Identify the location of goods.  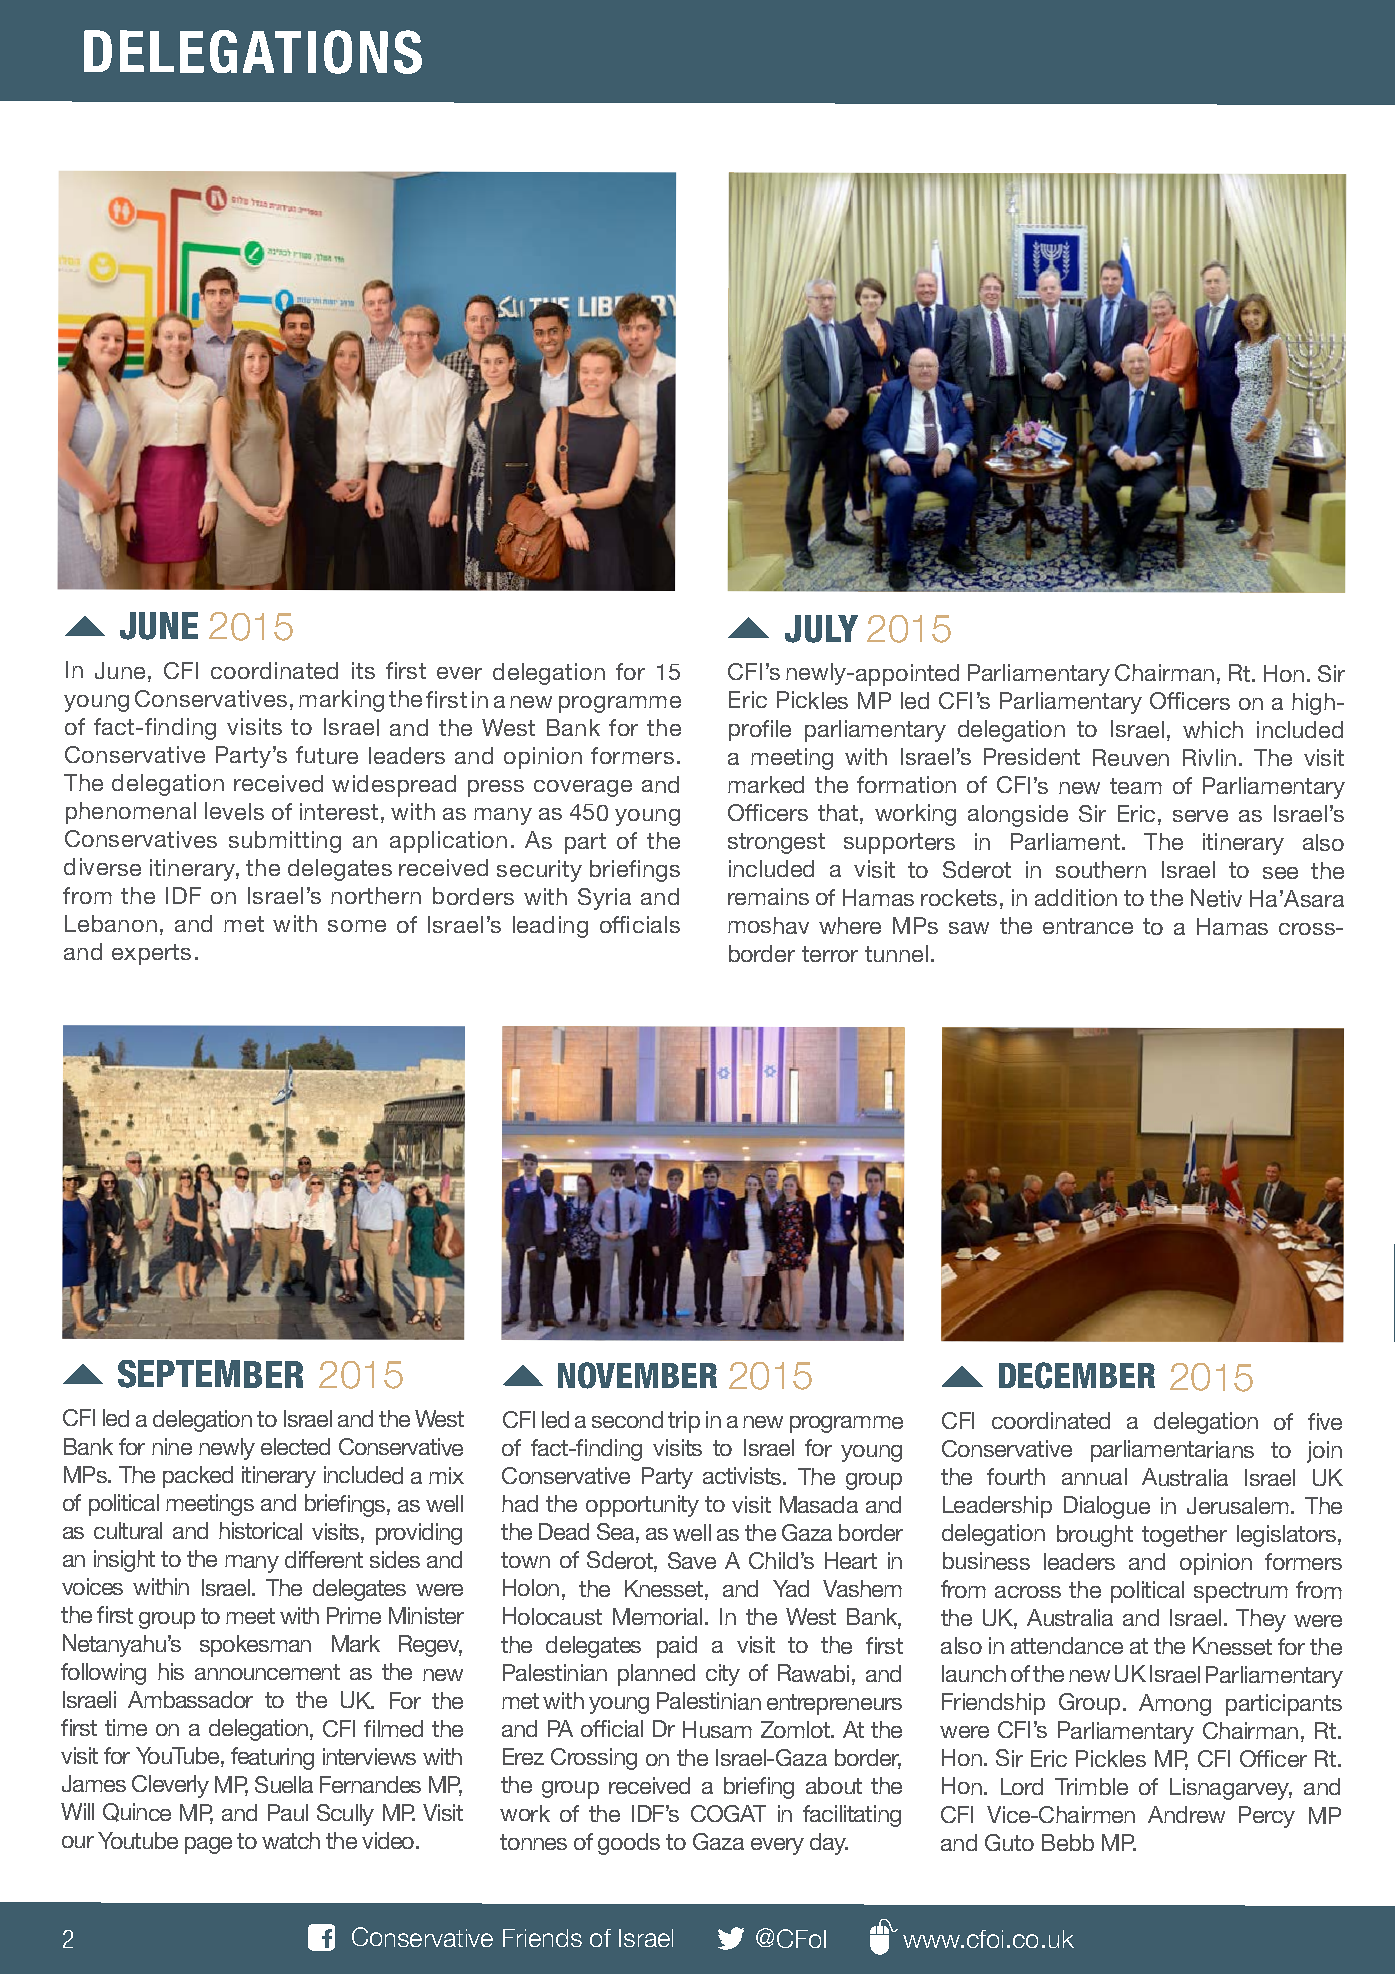
(629, 1844).
